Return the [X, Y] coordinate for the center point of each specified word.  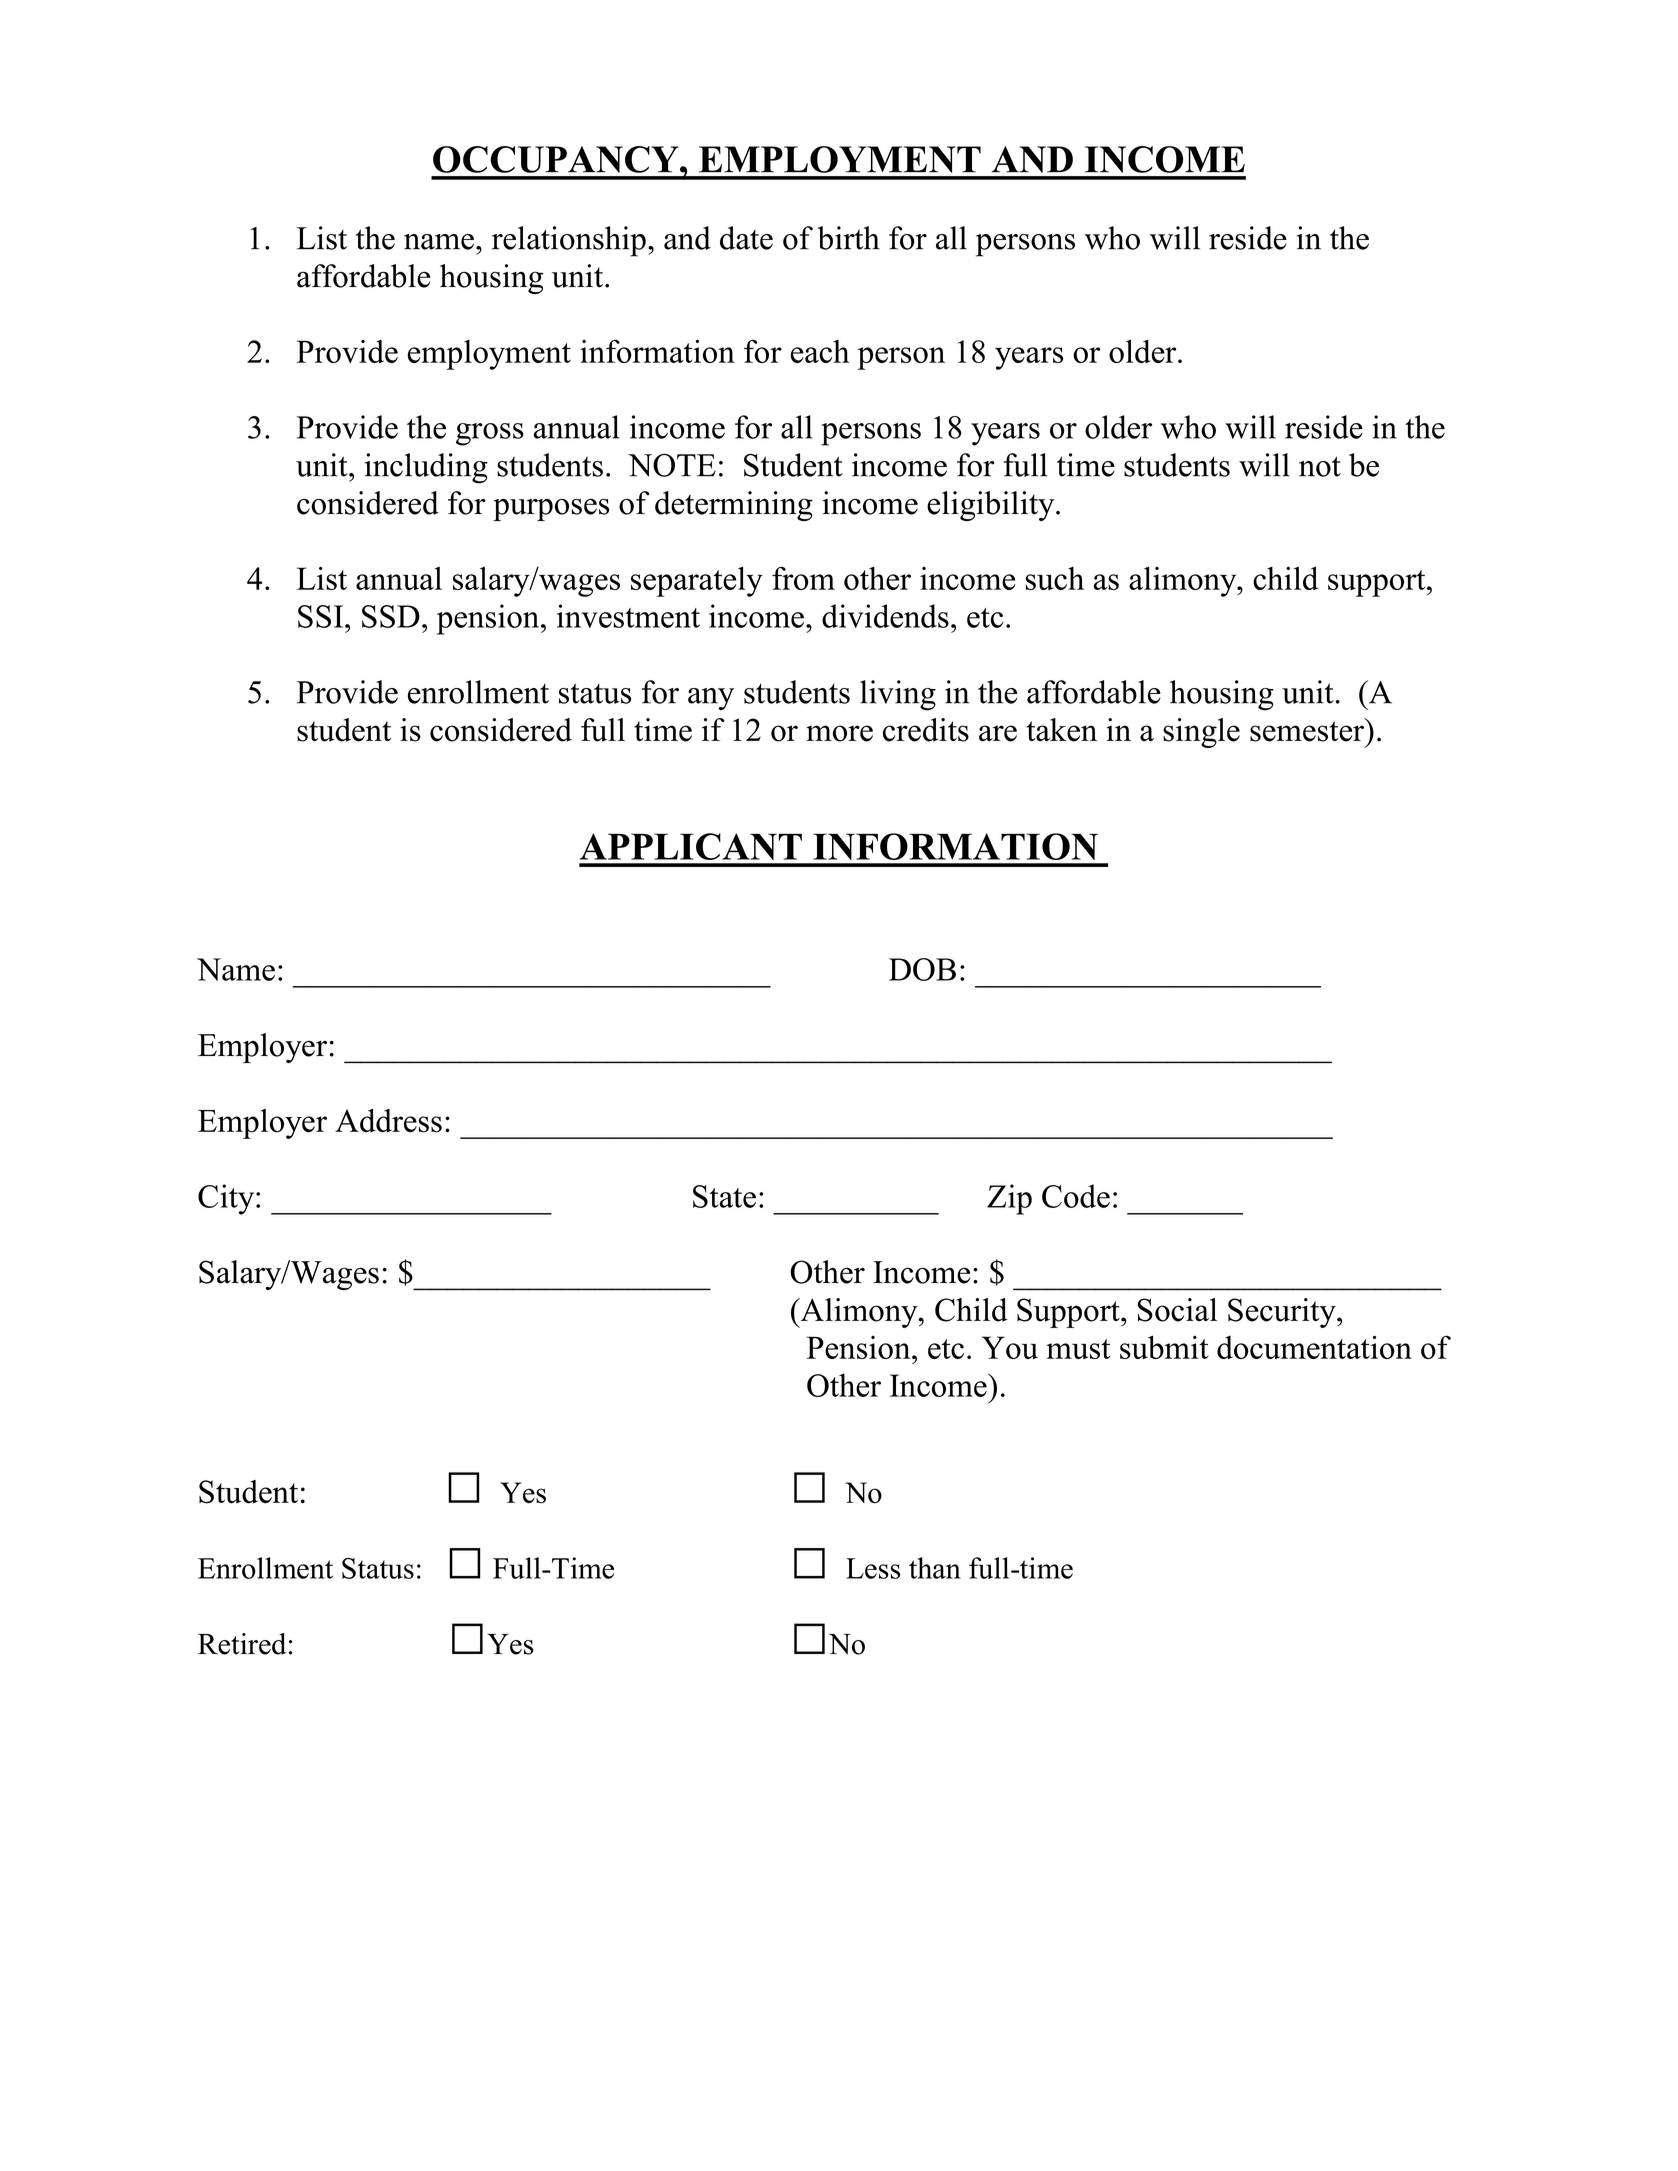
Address [388, 1121]
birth [848, 238]
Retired [242, 1644]
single [1201, 733]
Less [873, 1568]
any [711, 699]
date [746, 238]
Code [1076, 1196]
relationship [569, 241]
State [724, 1196]
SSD [391, 616]
